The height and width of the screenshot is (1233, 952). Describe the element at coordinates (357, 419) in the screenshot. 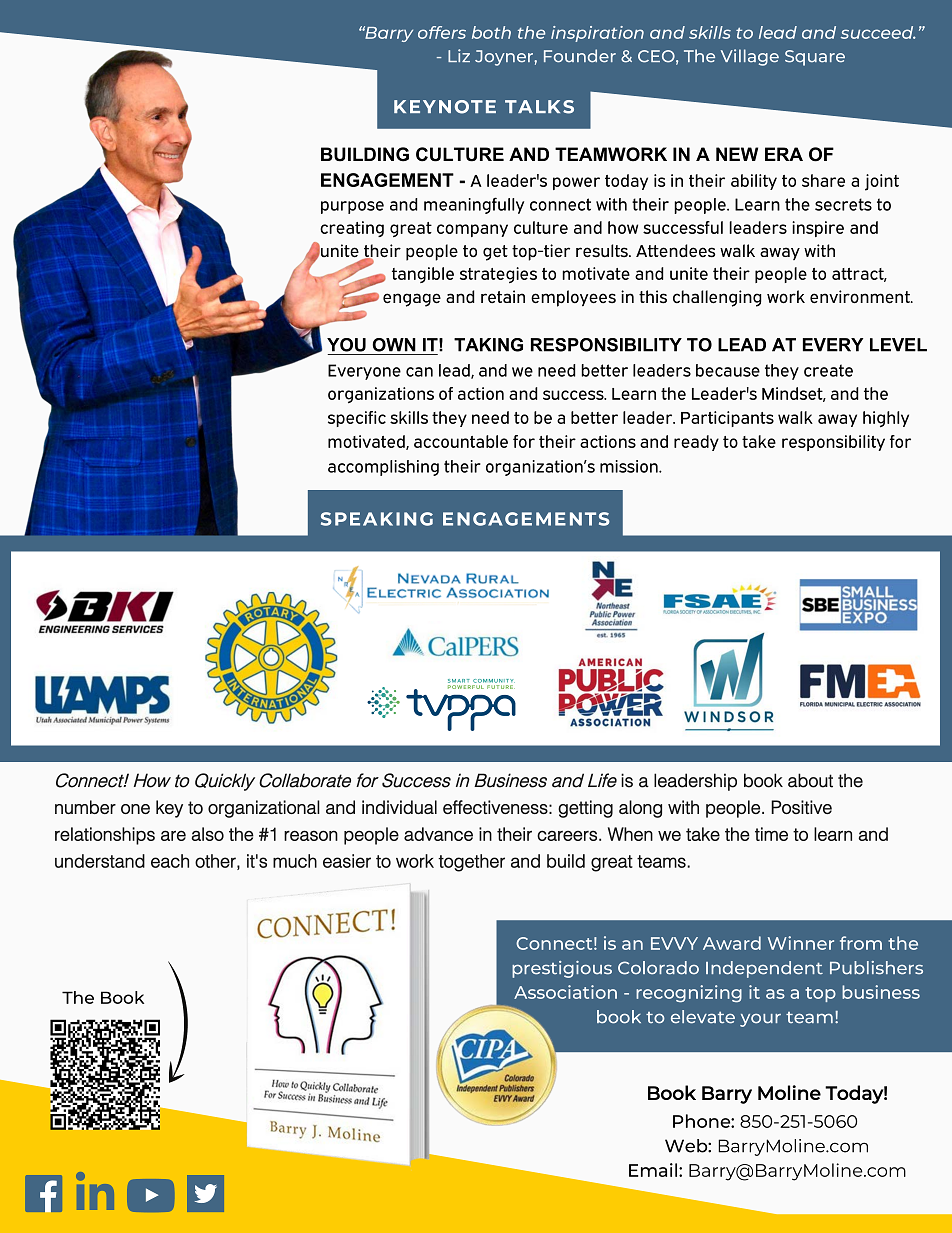

I see `specific` at that location.
